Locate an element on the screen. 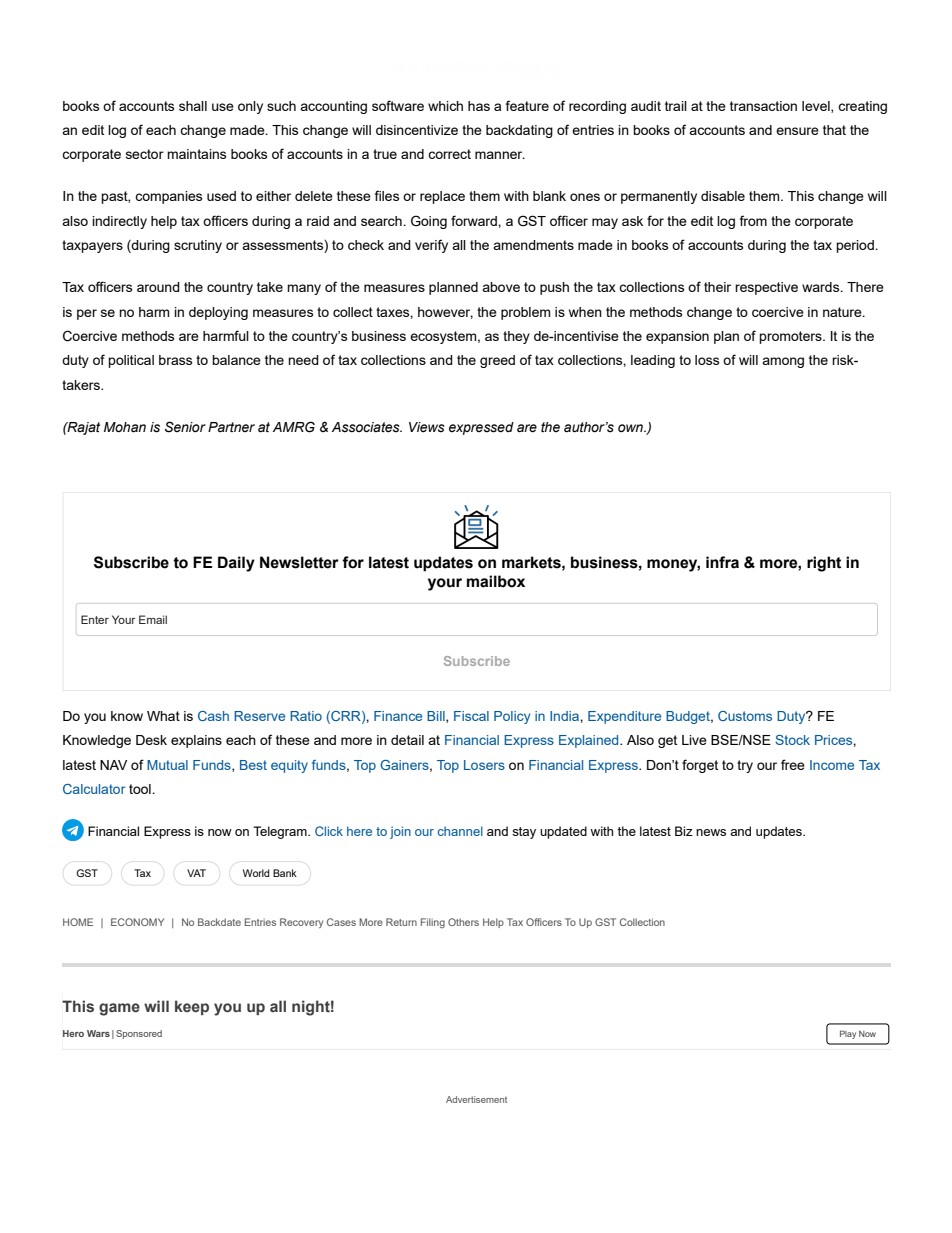 The image size is (952, 1233). Losers is located at coordinates (484, 765).
